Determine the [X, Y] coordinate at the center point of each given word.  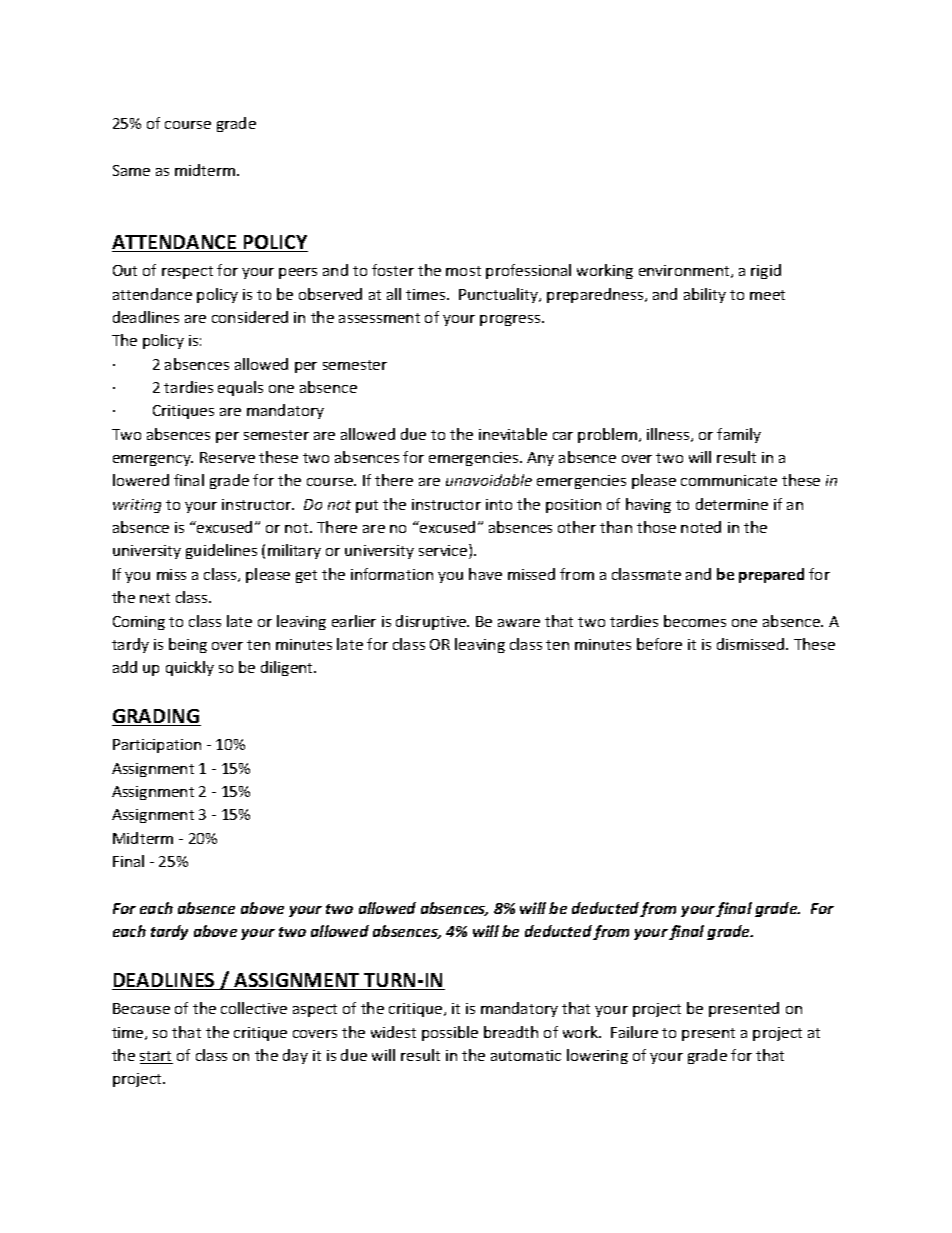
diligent [288, 668]
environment [685, 271]
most [463, 271]
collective [254, 1008]
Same [131, 170]
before [659, 644]
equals [240, 388]
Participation [157, 746]
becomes [695, 621]
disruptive [432, 622]
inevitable [513, 434]
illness [669, 435]
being [188, 645]
